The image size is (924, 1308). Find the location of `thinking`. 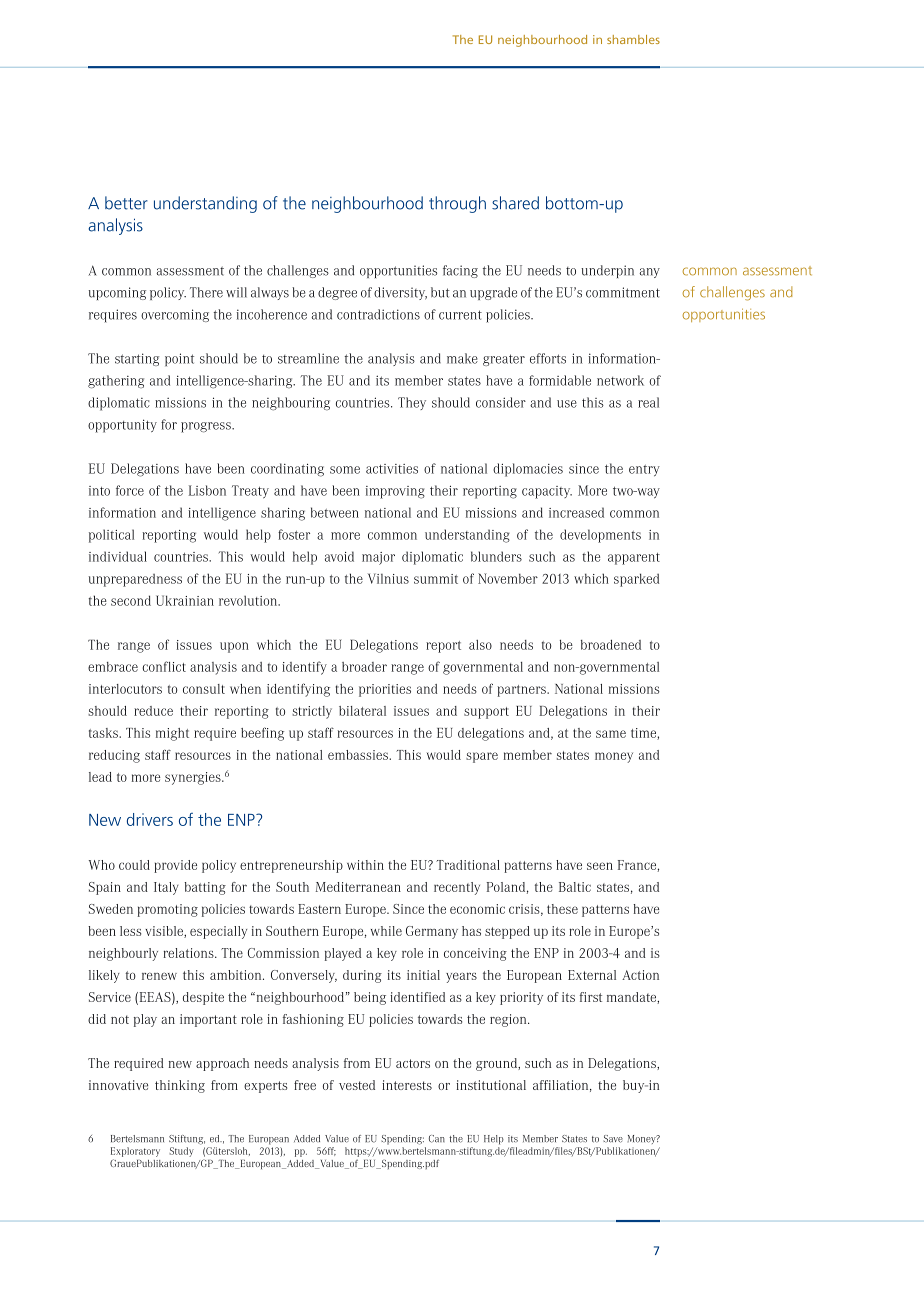

thinking is located at coordinates (180, 1086).
